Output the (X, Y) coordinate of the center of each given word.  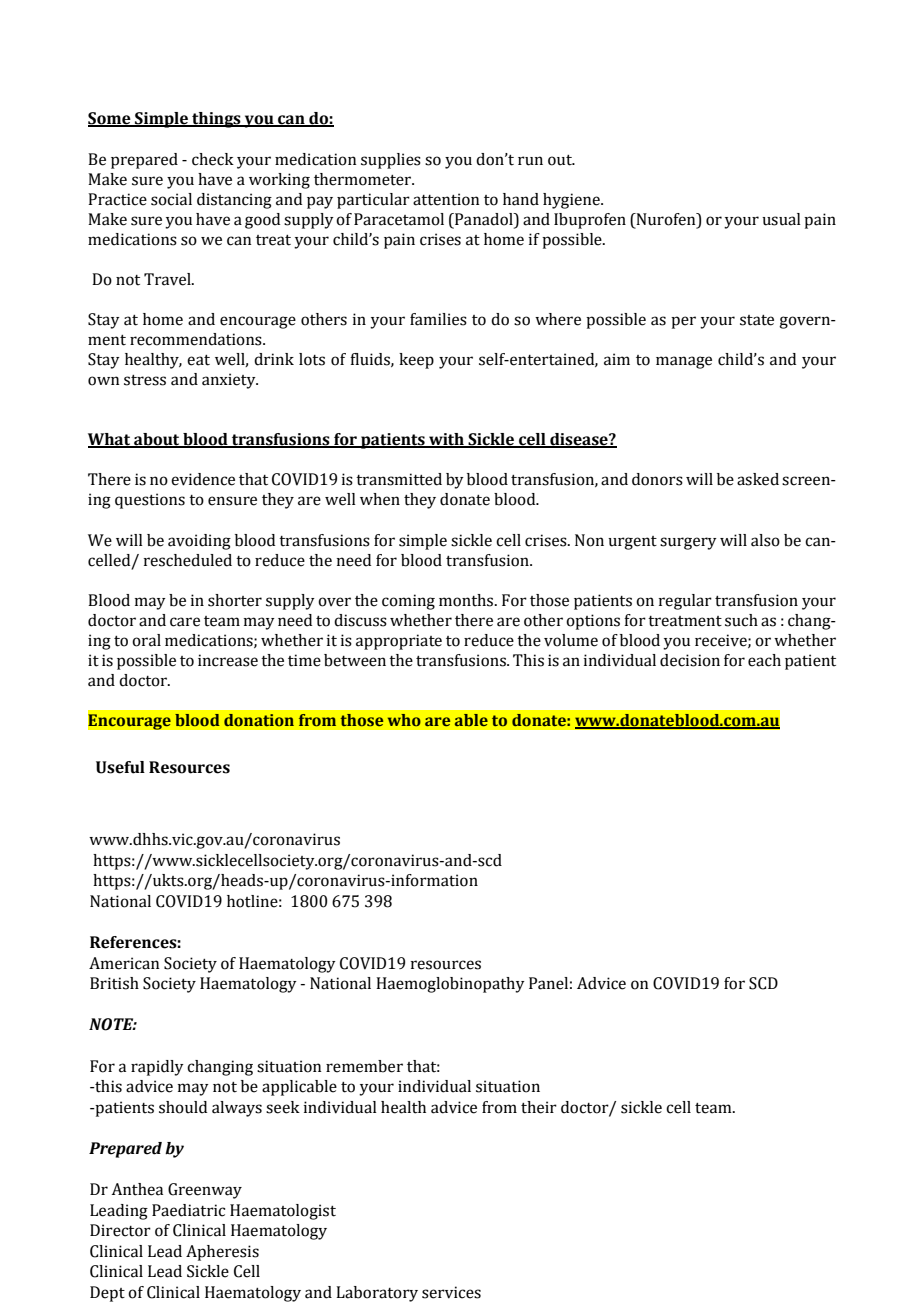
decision (690, 660)
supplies (391, 161)
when (380, 499)
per (683, 322)
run (530, 161)
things (216, 120)
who (404, 720)
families (438, 319)
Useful (120, 767)
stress (145, 380)
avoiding (199, 542)
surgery (688, 543)
